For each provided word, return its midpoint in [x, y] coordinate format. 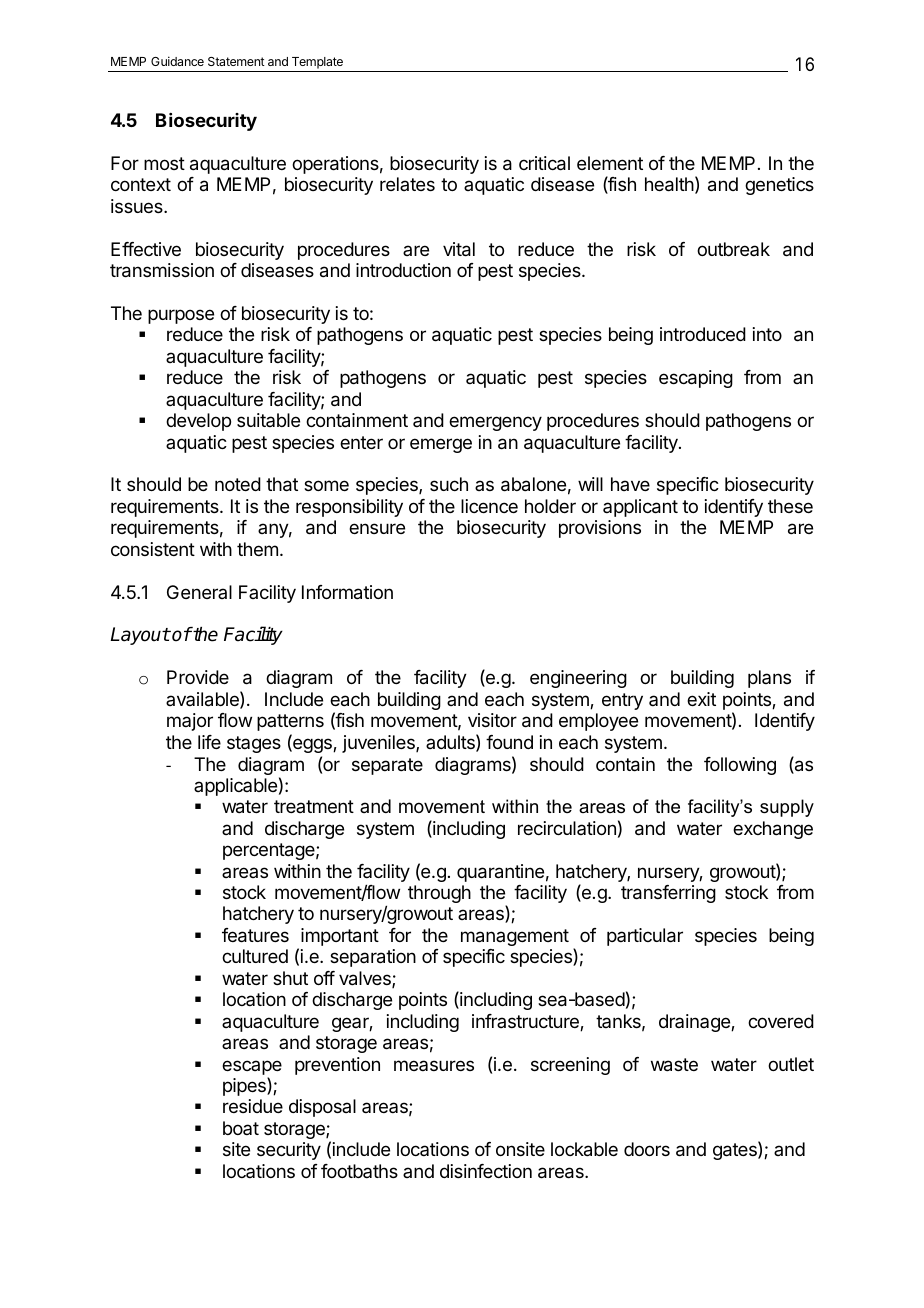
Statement [236, 61]
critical [544, 163]
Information [347, 592]
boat [241, 1128]
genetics [779, 186]
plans [769, 679]
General [199, 592]
